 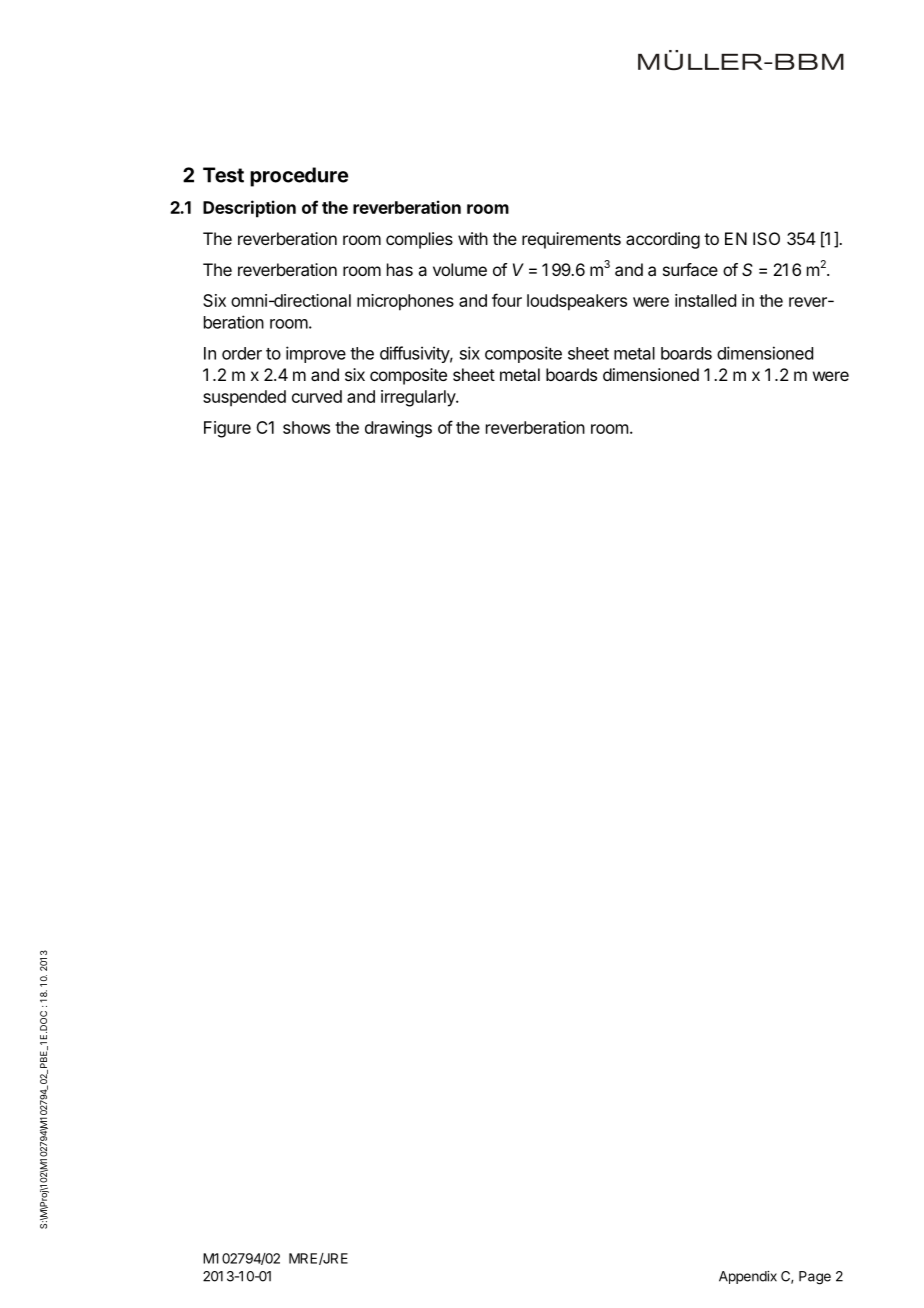 What do you see at coordinates (317, 396) in the screenshot?
I see `curved` at bounding box center [317, 396].
